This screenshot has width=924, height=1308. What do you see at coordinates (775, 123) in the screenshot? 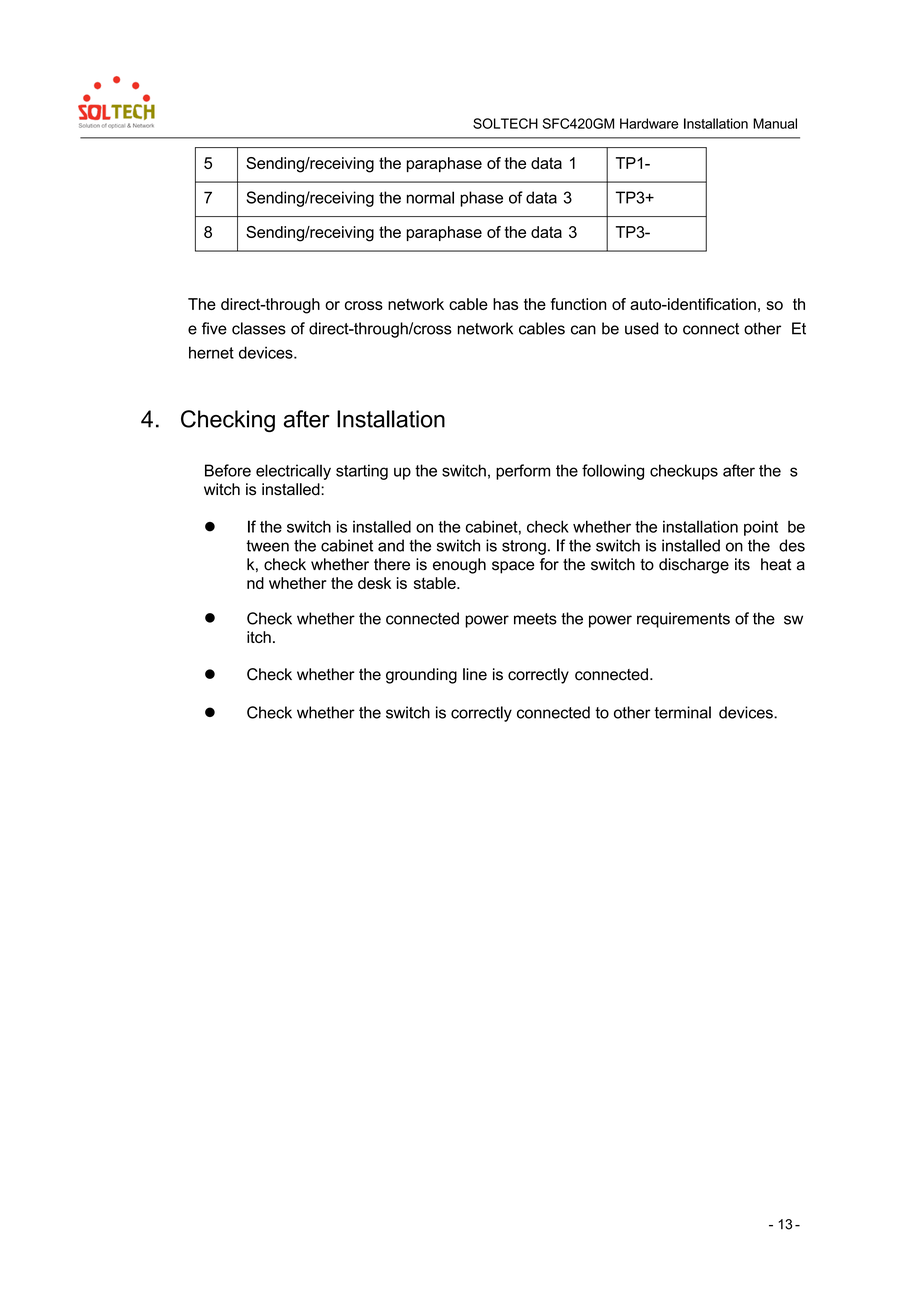
I see `Manual` at bounding box center [775, 123].
